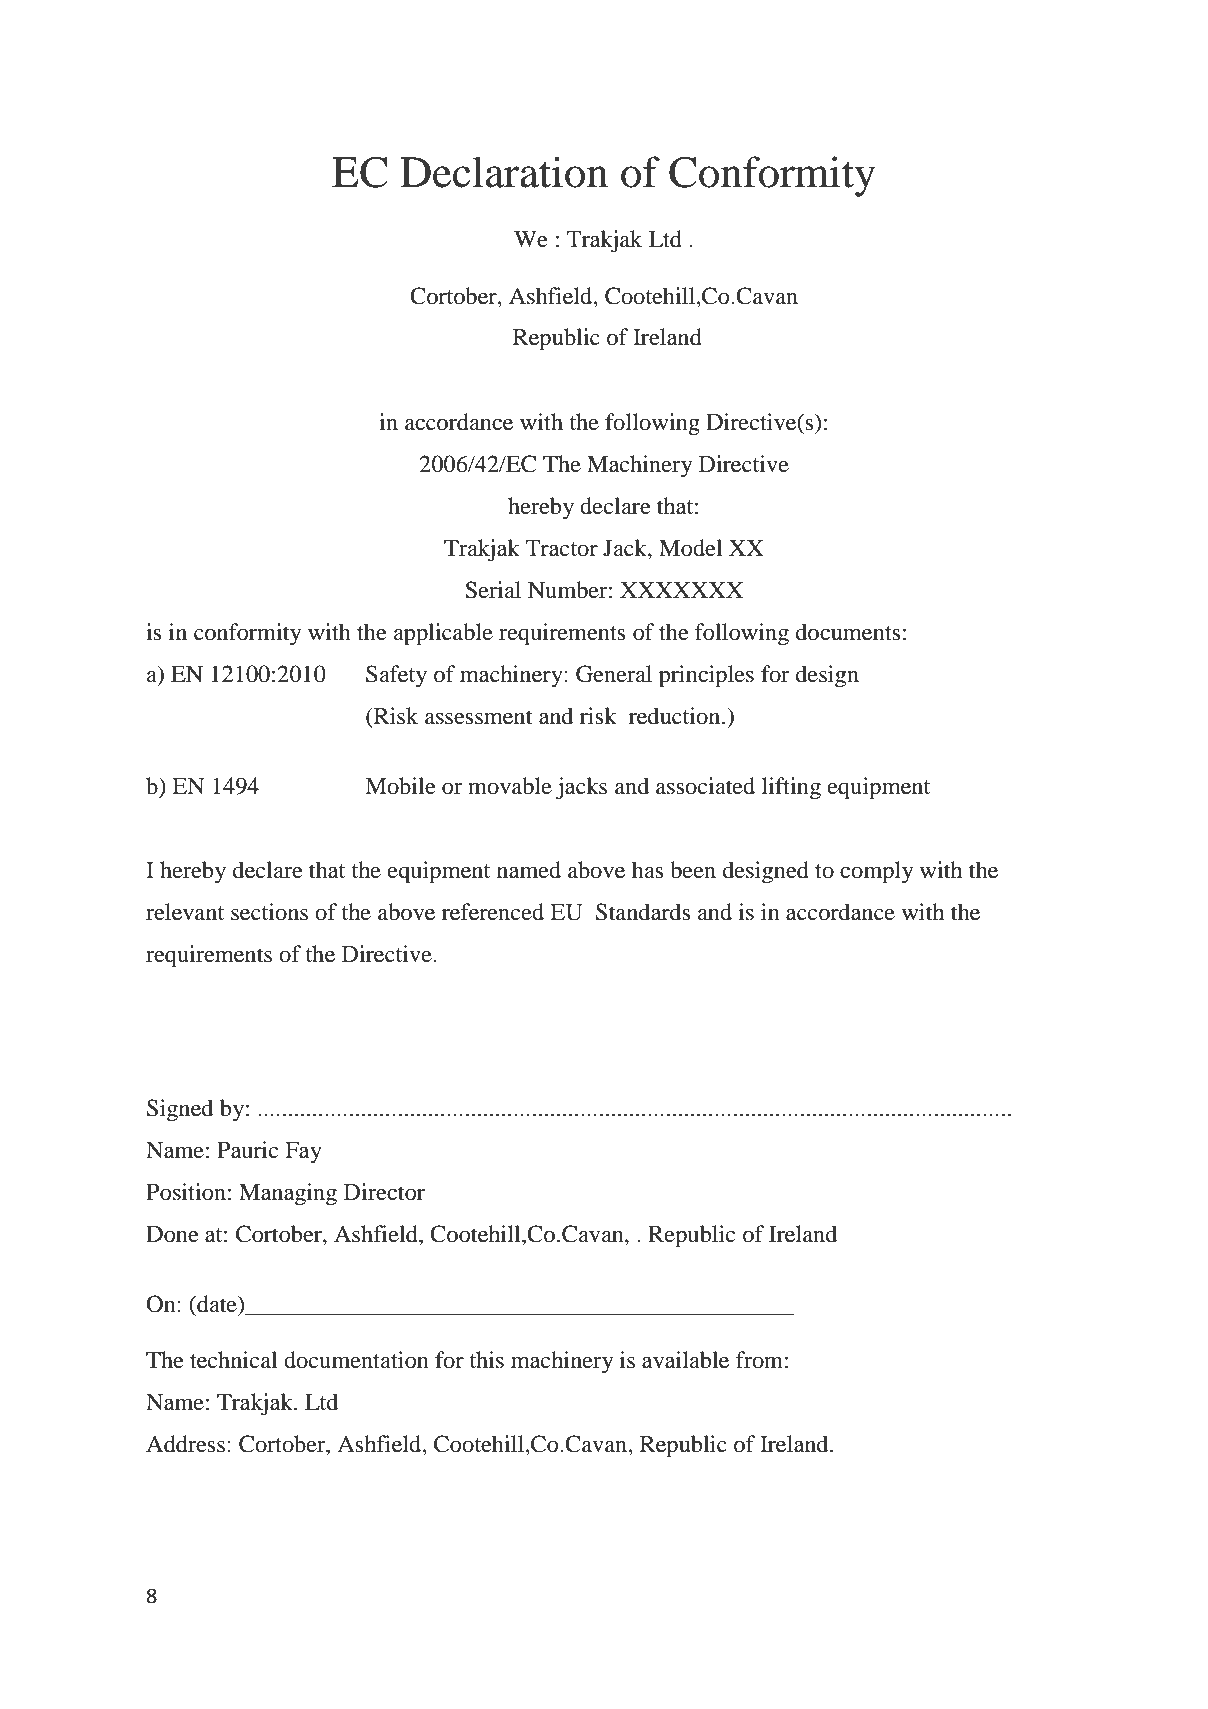  What do you see at coordinates (685, 1360) in the screenshot?
I see `available` at bounding box center [685, 1360].
